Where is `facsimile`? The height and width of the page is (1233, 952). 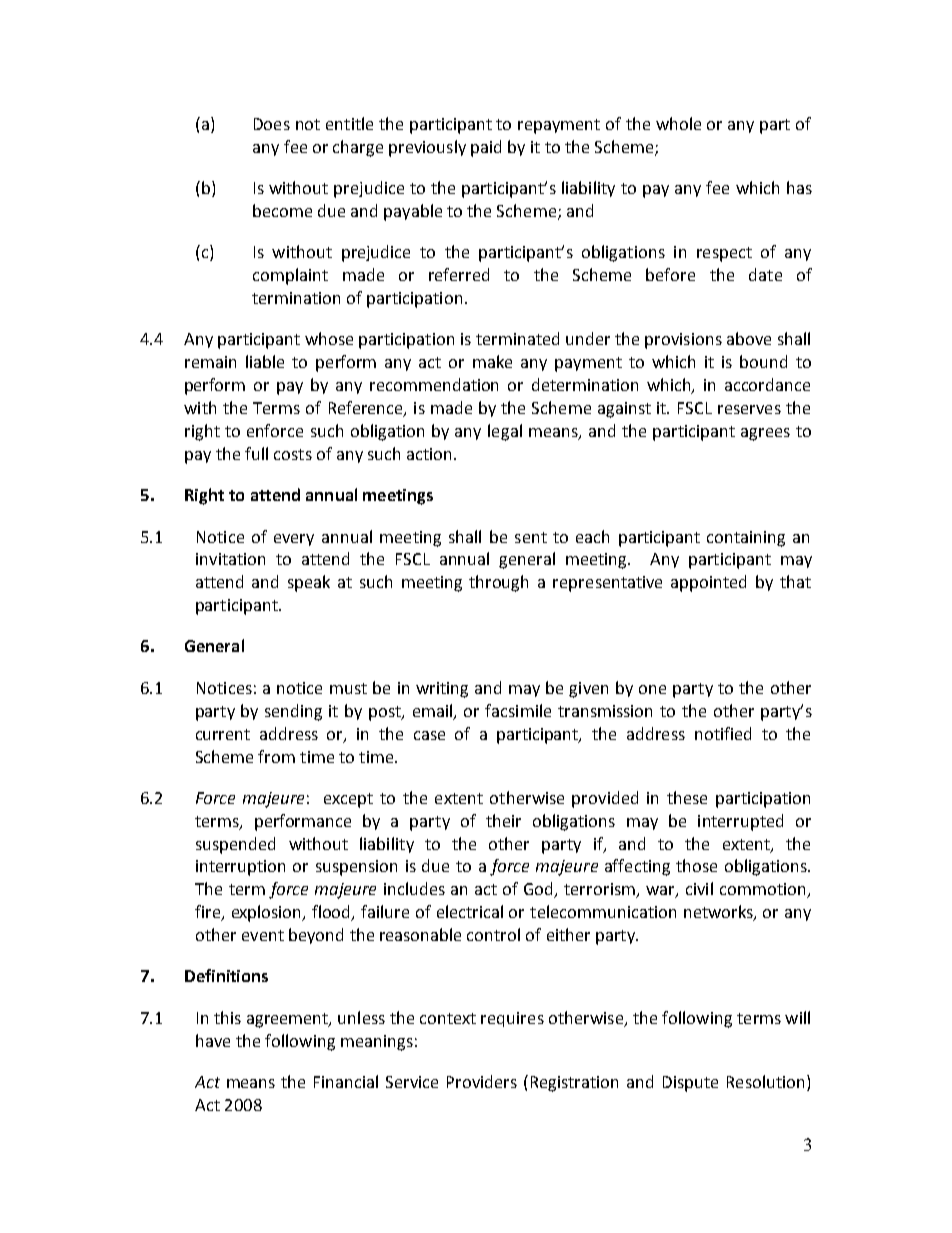 facsimile is located at coordinates (518, 710).
